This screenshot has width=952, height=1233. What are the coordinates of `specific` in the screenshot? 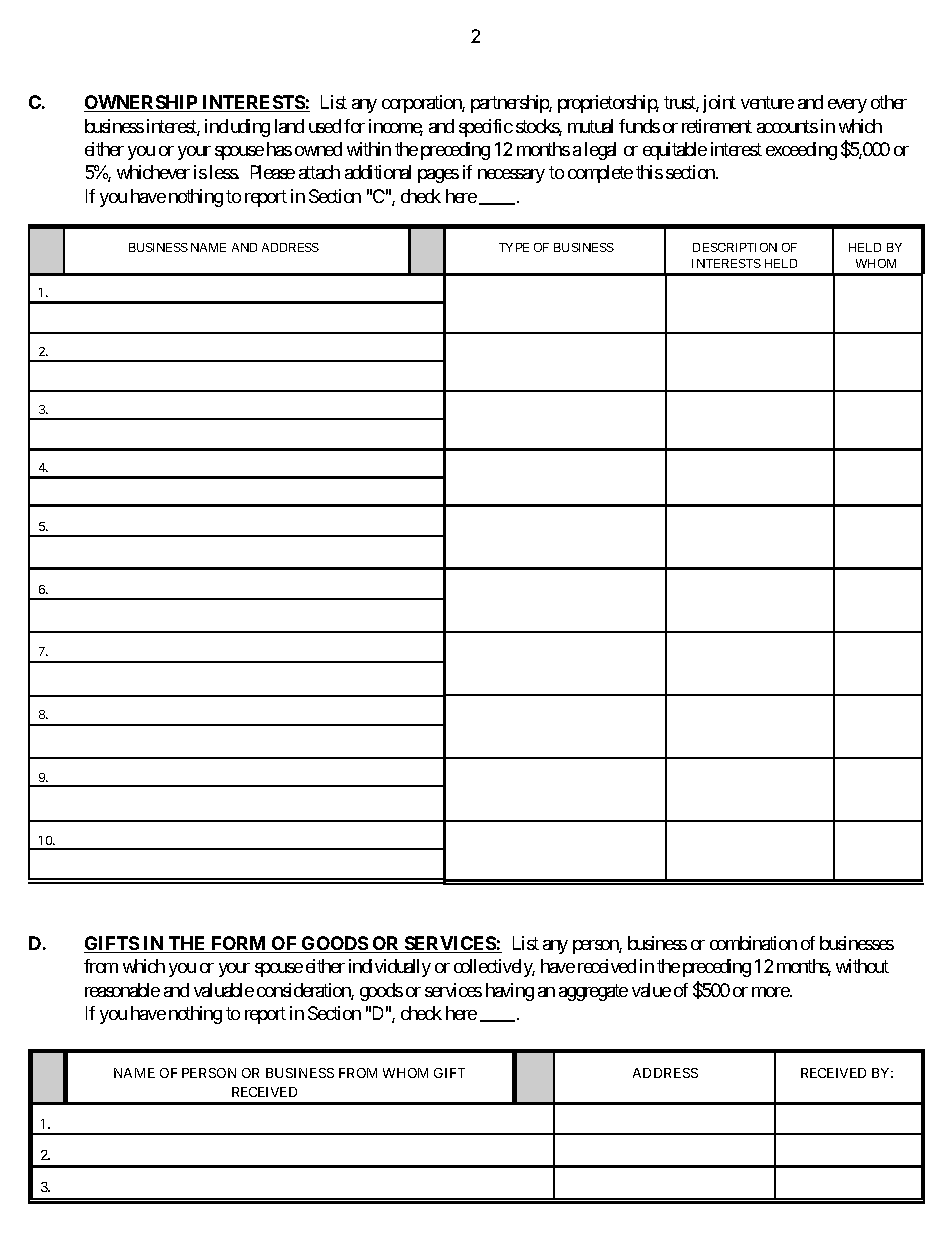 It's located at (486, 128).
